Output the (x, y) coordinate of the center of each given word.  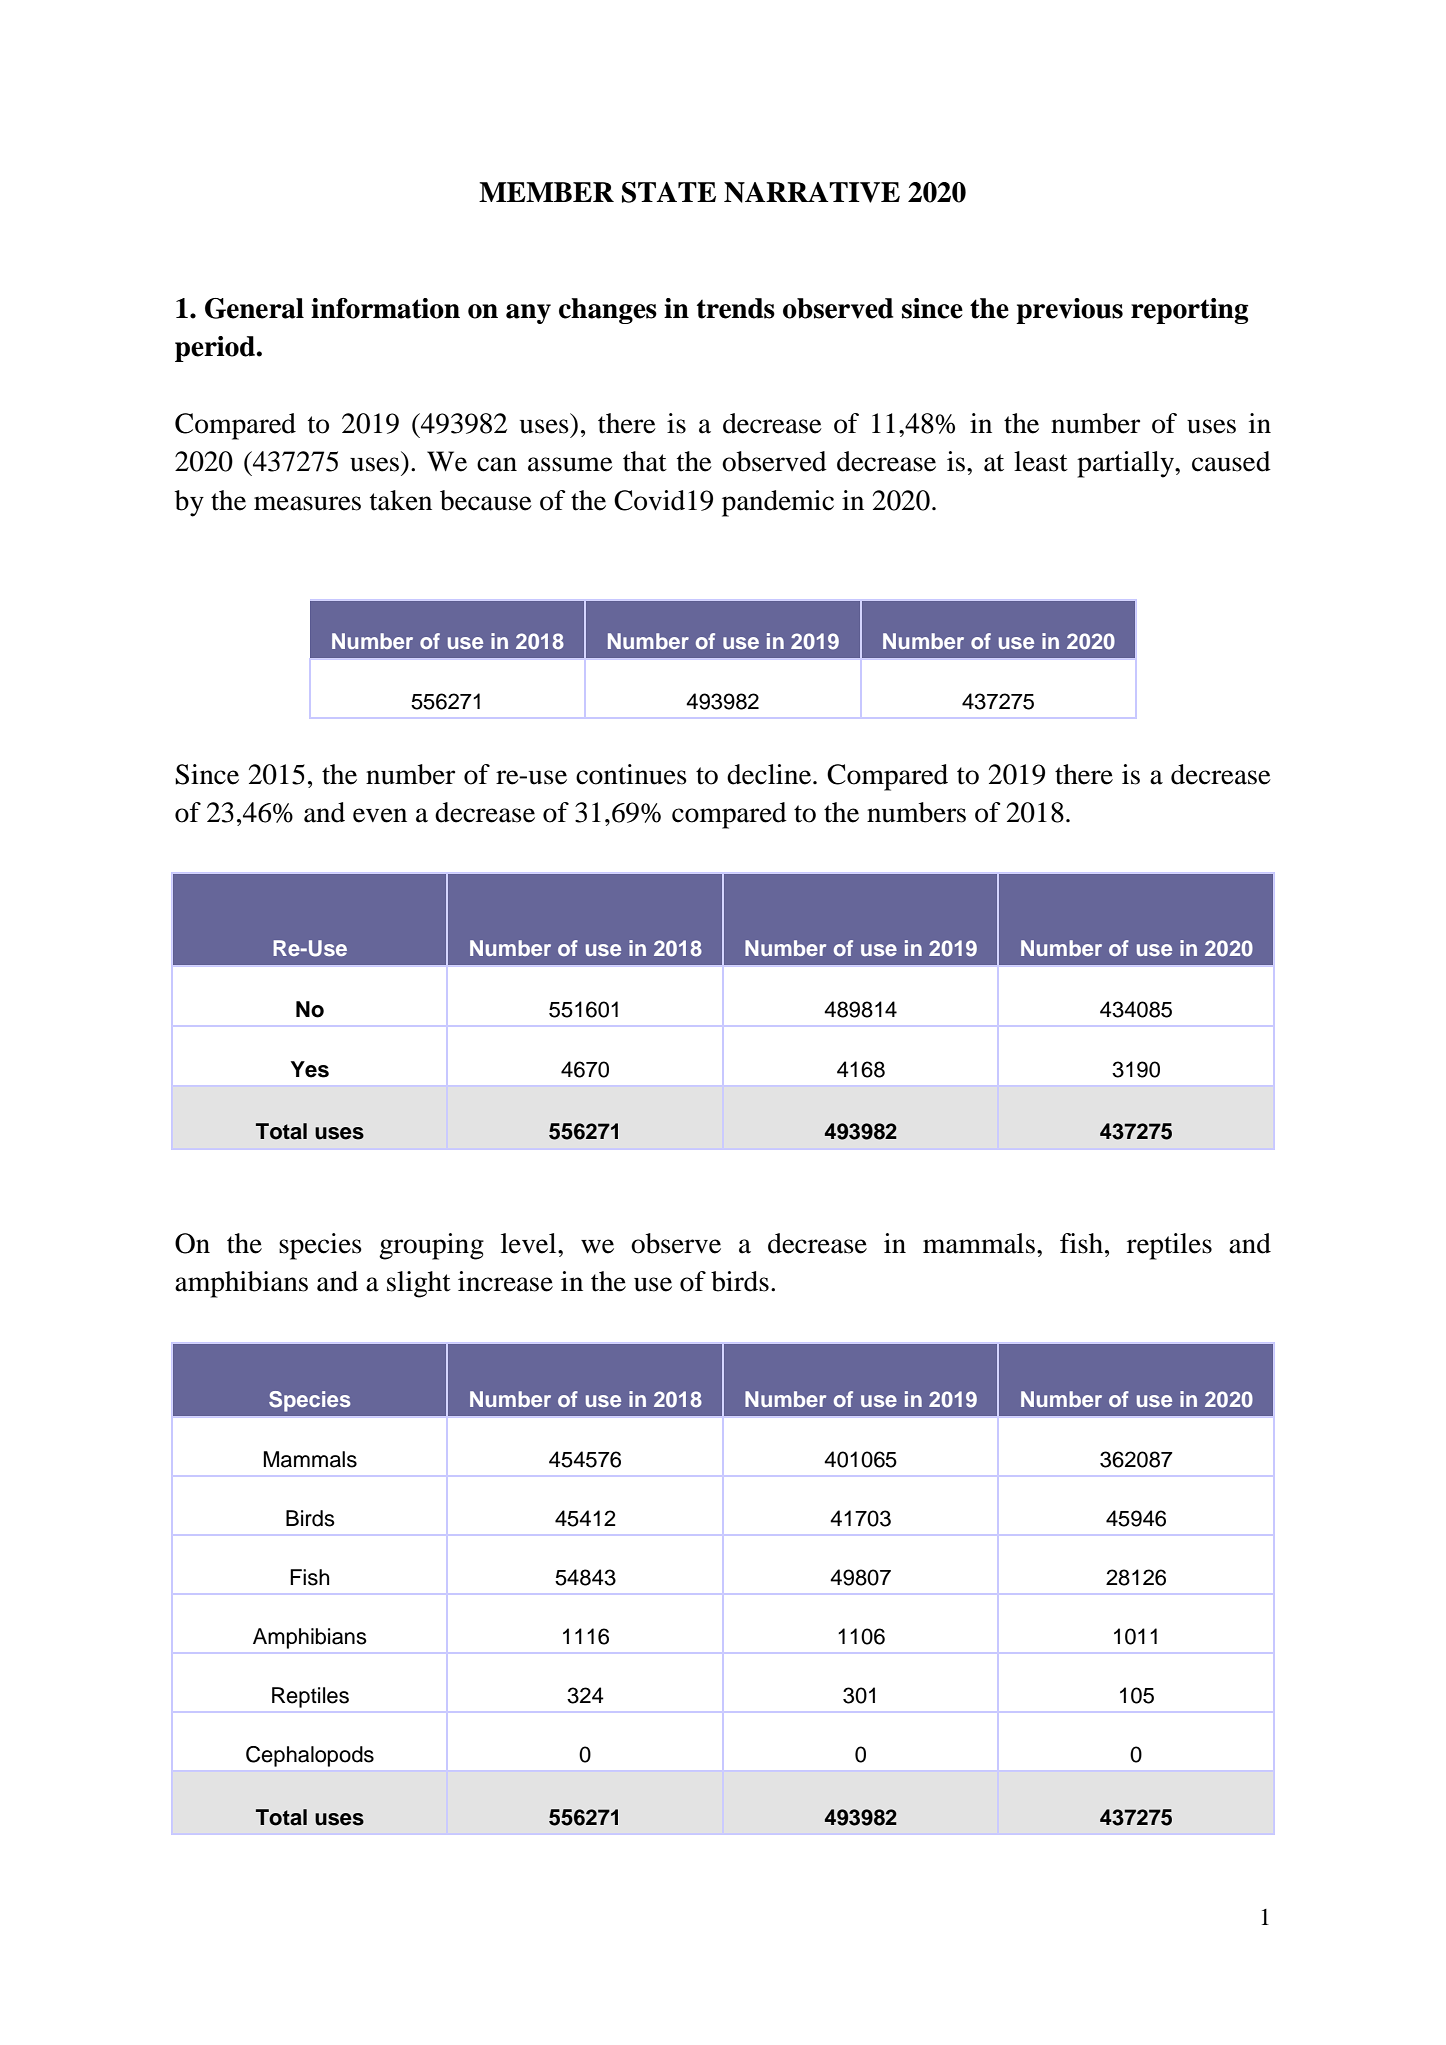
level (530, 1243)
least (1041, 461)
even (380, 815)
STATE (669, 192)
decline (770, 774)
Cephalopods (310, 1756)
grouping (431, 1246)
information (385, 308)
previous (1069, 311)
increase (505, 1281)
